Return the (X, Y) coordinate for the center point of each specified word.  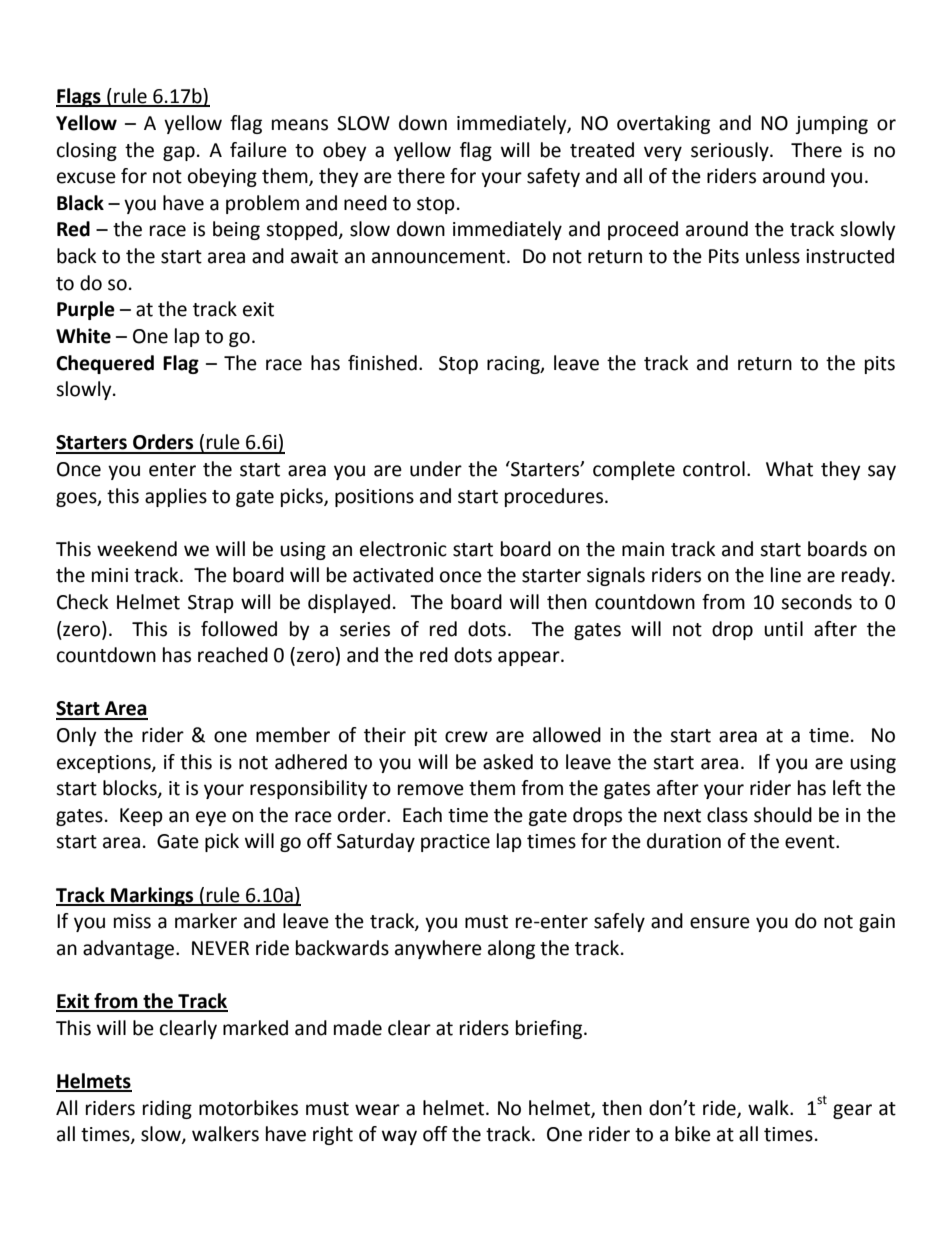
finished (382, 363)
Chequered (105, 364)
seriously (731, 151)
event (811, 842)
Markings (152, 896)
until (783, 629)
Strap (211, 604)
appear (530, 658)
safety (553, 177)
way (399, 1137)
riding (167, 1109)
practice (455, 843)
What (789, 469)
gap (179, 153)
